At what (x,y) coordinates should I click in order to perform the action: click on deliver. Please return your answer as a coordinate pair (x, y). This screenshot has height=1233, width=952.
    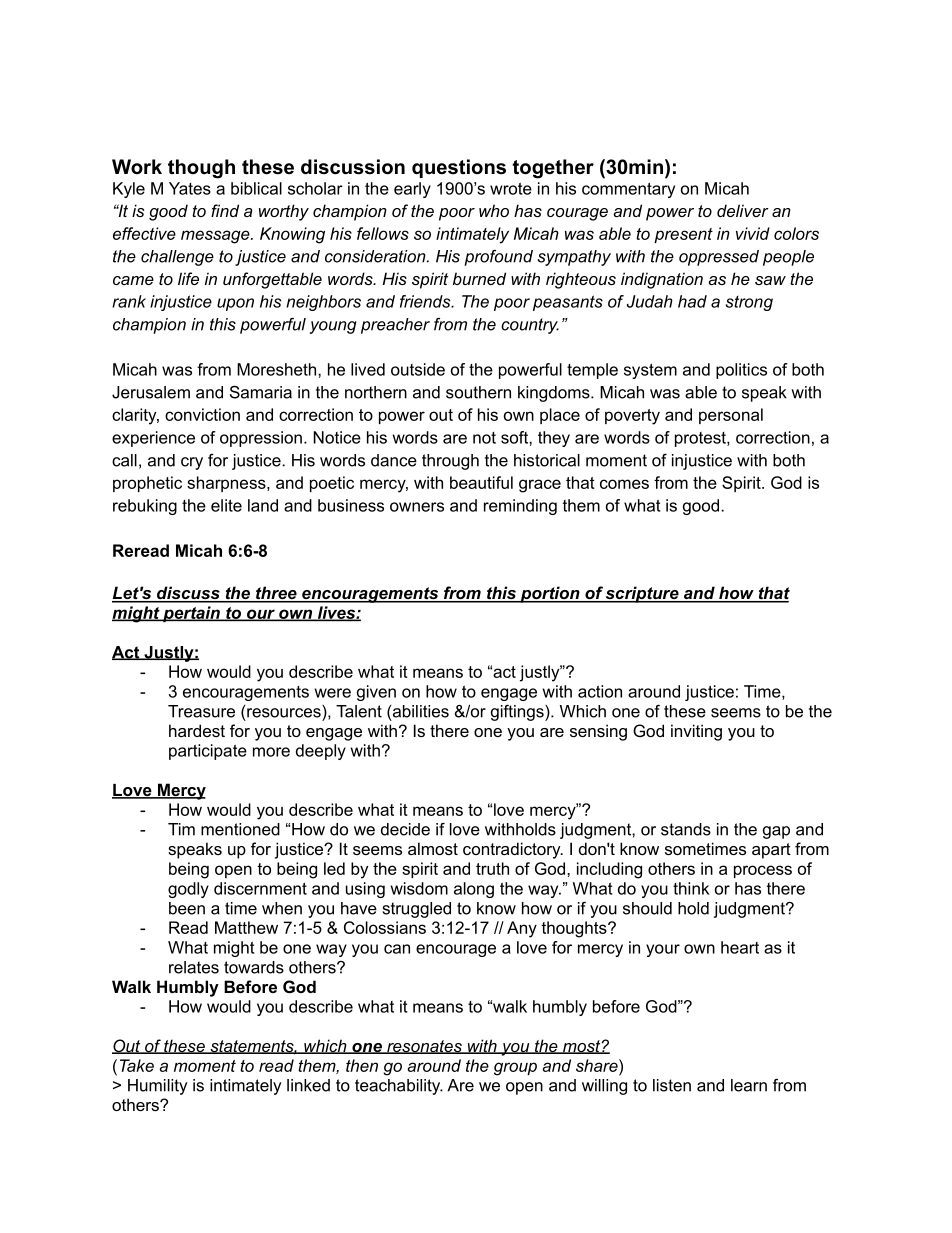
    Looking at the image, I should click on (743, 210).
